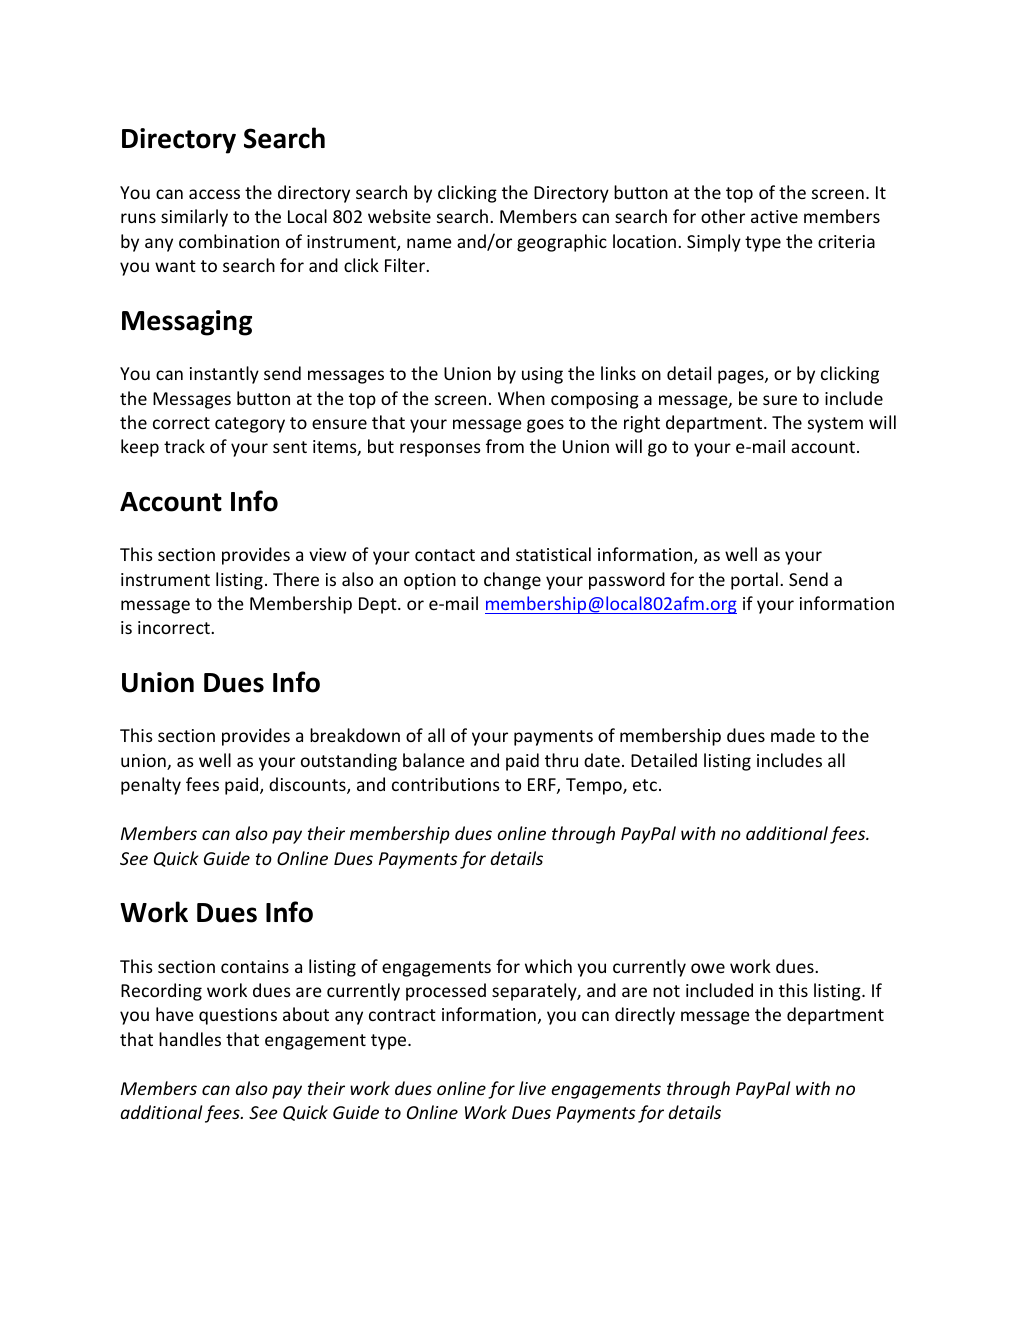 This screenshot has height=1322, width=1022. What do you see at coordinates (151, 786) in the screenshot?
I see `penalty` at bounding box center [151, 786].
